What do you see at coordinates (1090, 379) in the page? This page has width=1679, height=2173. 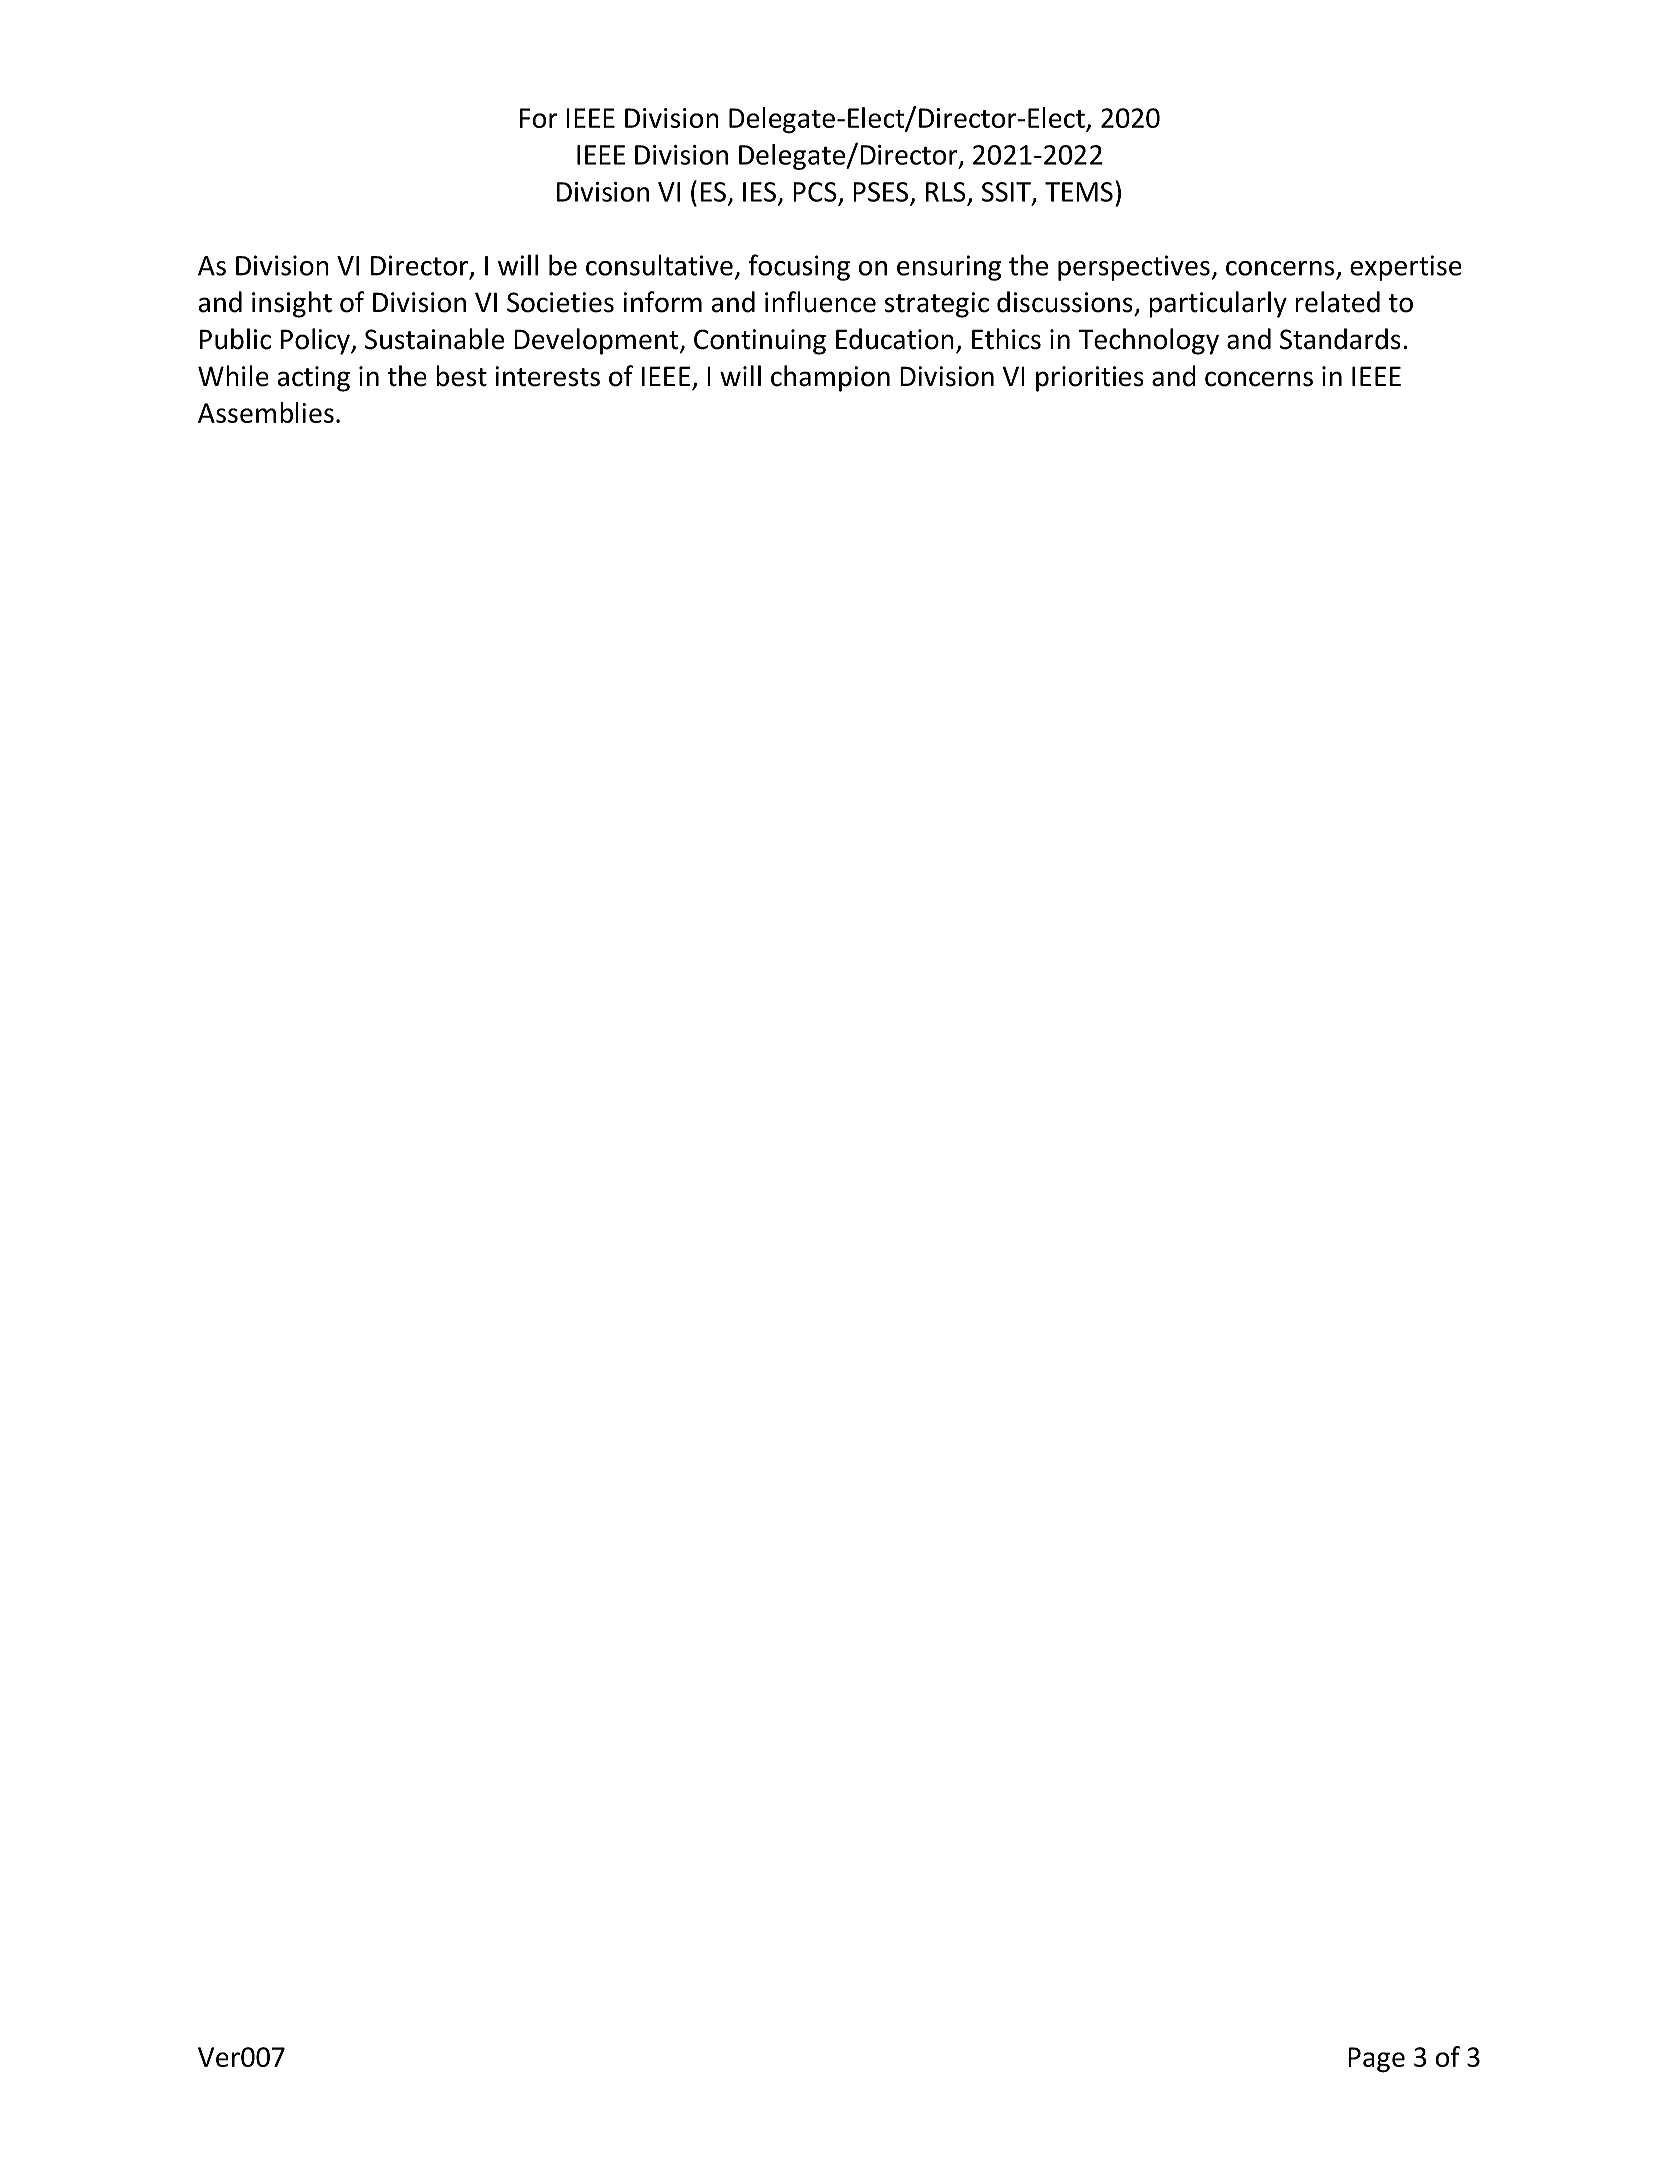 I see `priorities` at bounding box center [1090, 379].
